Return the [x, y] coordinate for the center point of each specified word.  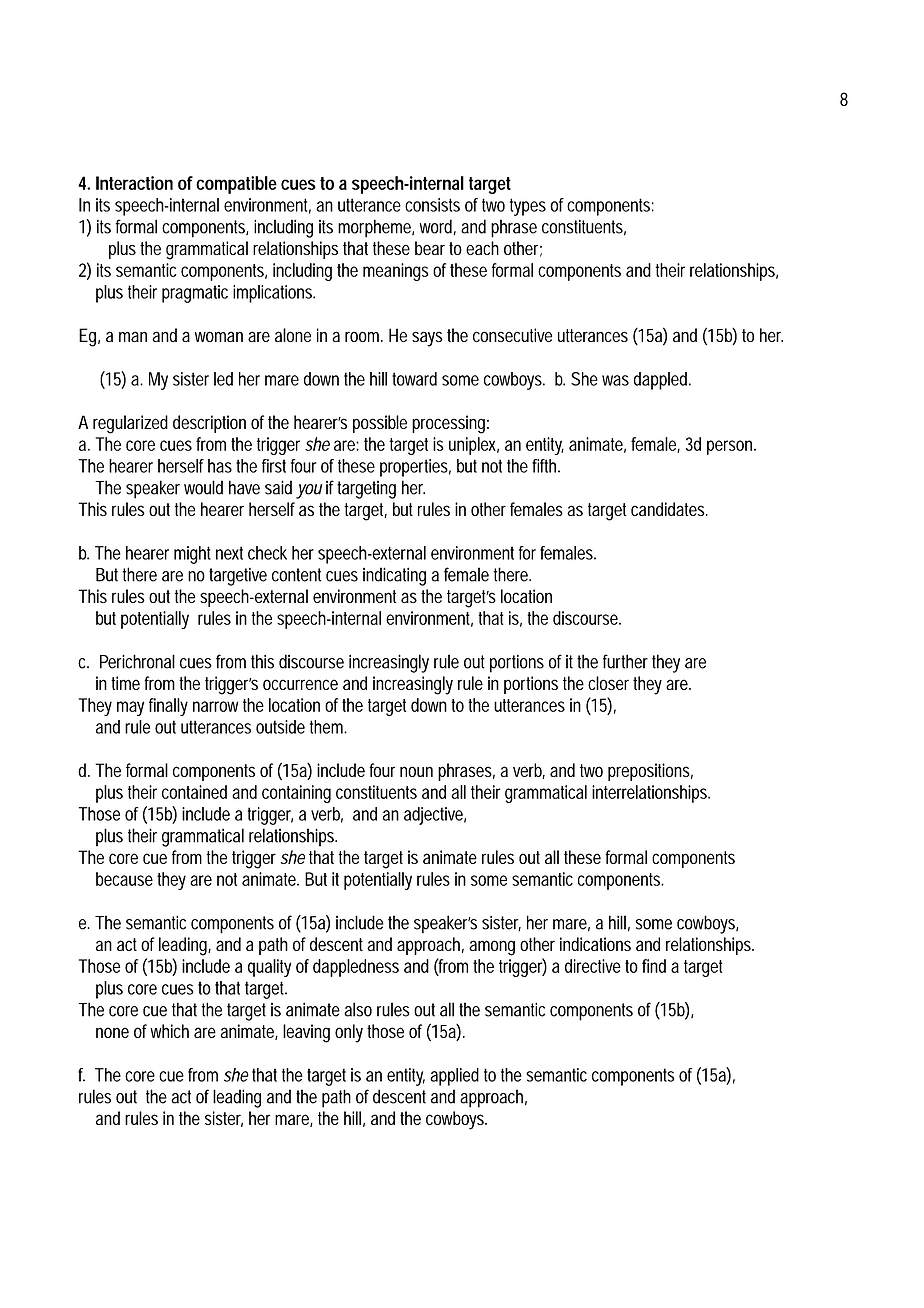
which [169, 1031]
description [209, 424]
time [125, 683]
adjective [435, 816]
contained [194, 792]
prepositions [650, 772]
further [625, 661]
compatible [236, 185]
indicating [394, 576]
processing [450, 424]
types [528, 207]
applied [454, 1077]
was [615, 380]
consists [432, 205]
